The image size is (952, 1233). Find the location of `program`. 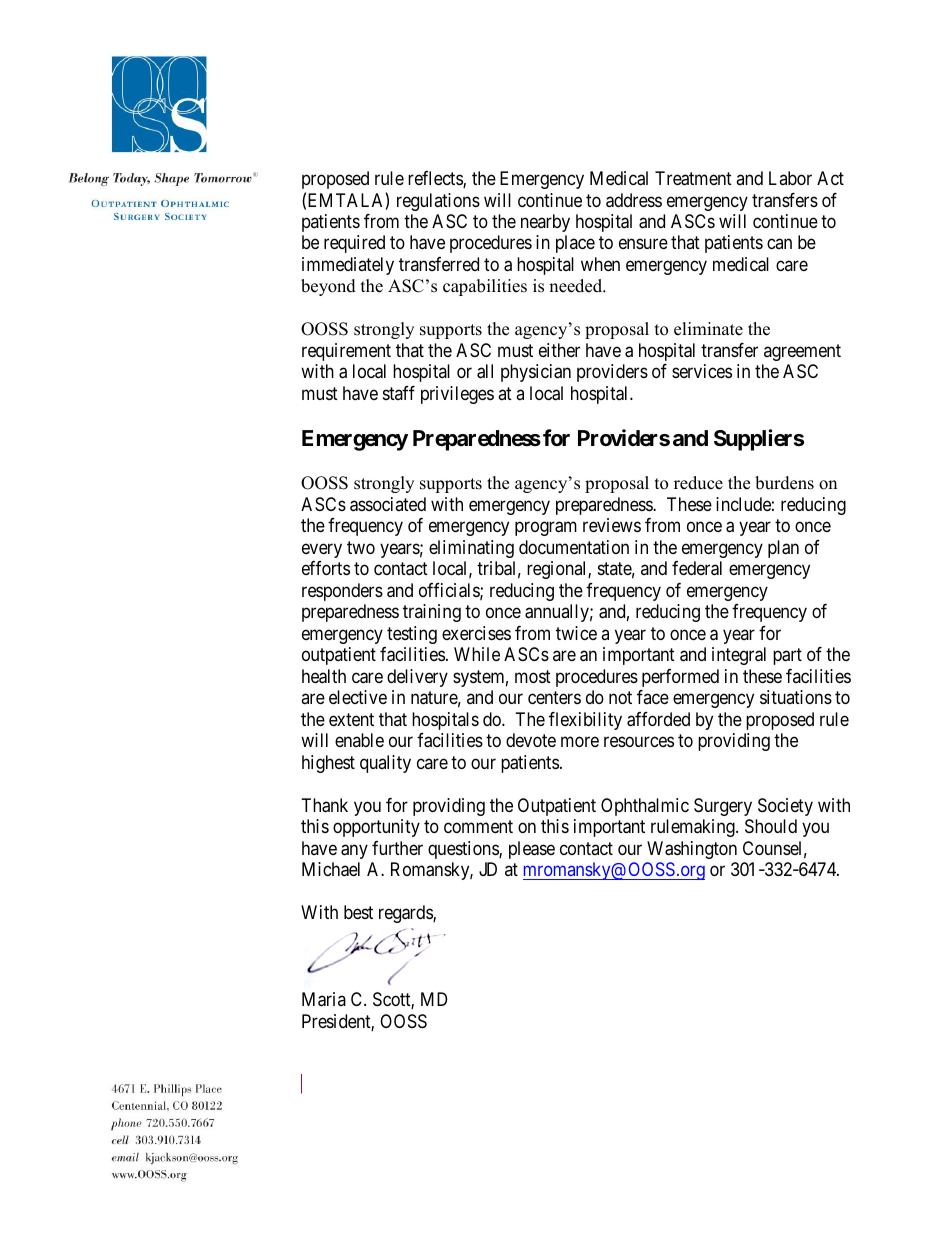

program is located at coordinates (546, 529).
